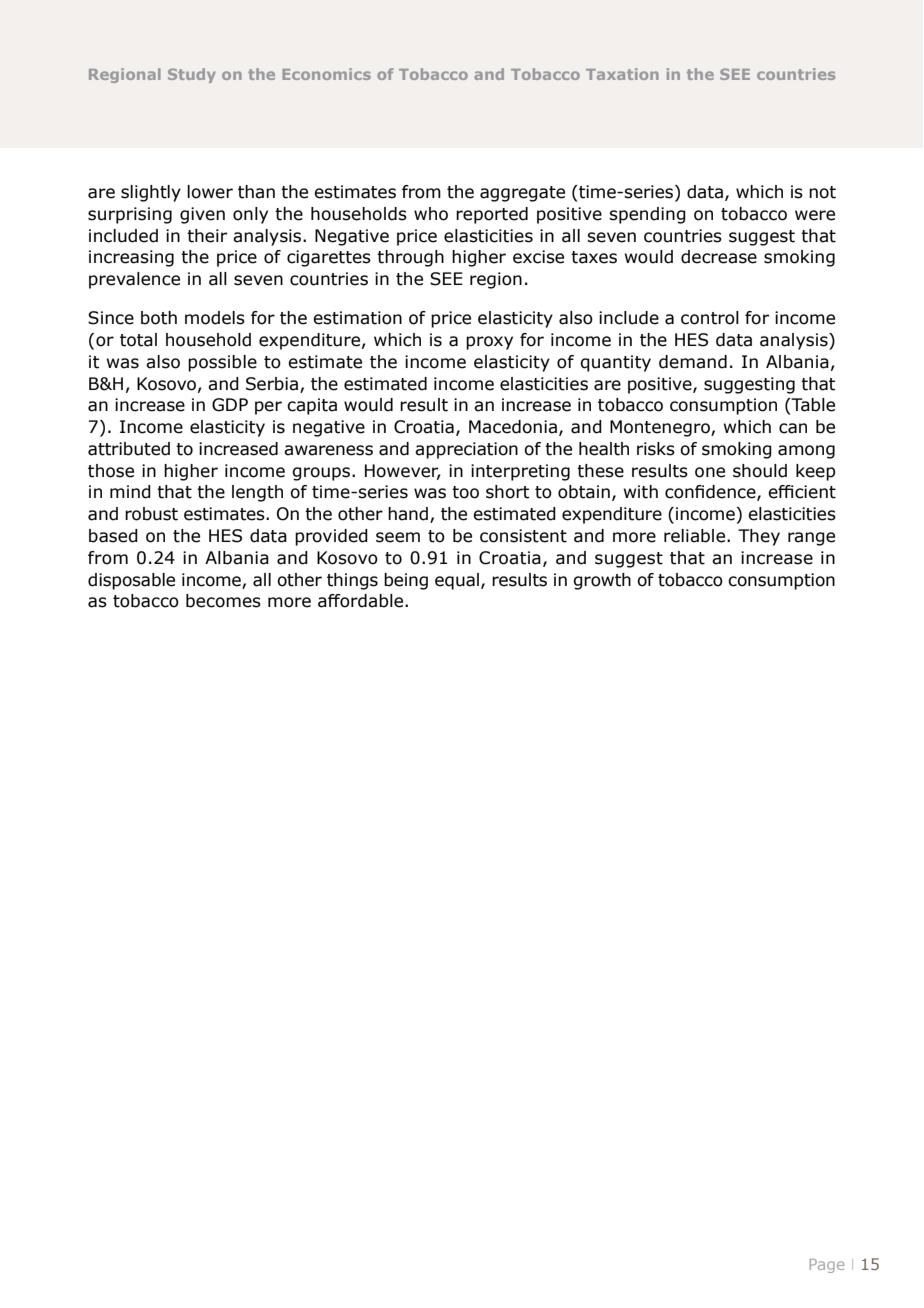 This screenshot has height=1308, width=924. Describe the element at coordinates (360, 601) in the screenshot. I see `affordable` at that location.
